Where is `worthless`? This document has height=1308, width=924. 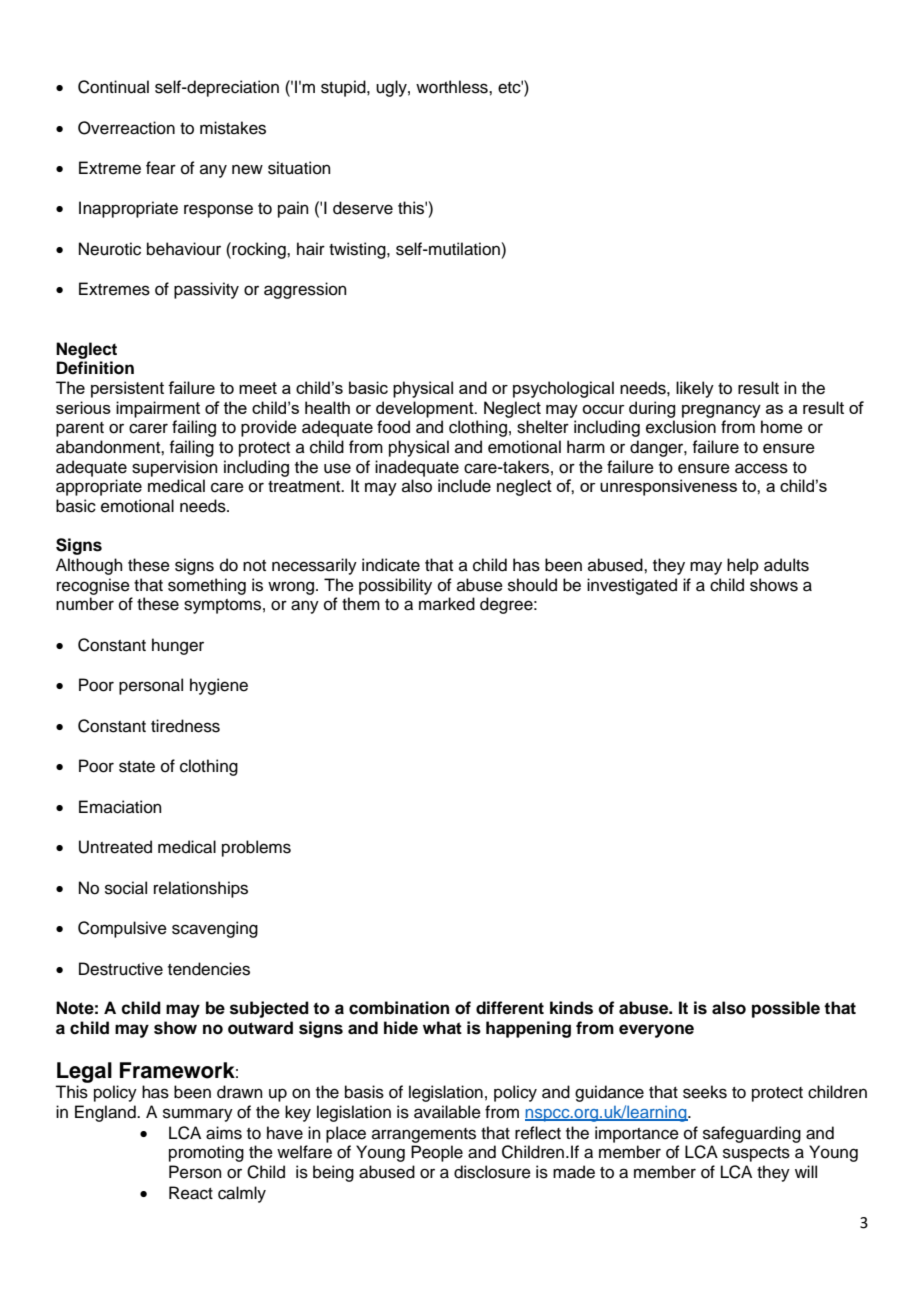
worthless is located at coordinates (453, 87).
